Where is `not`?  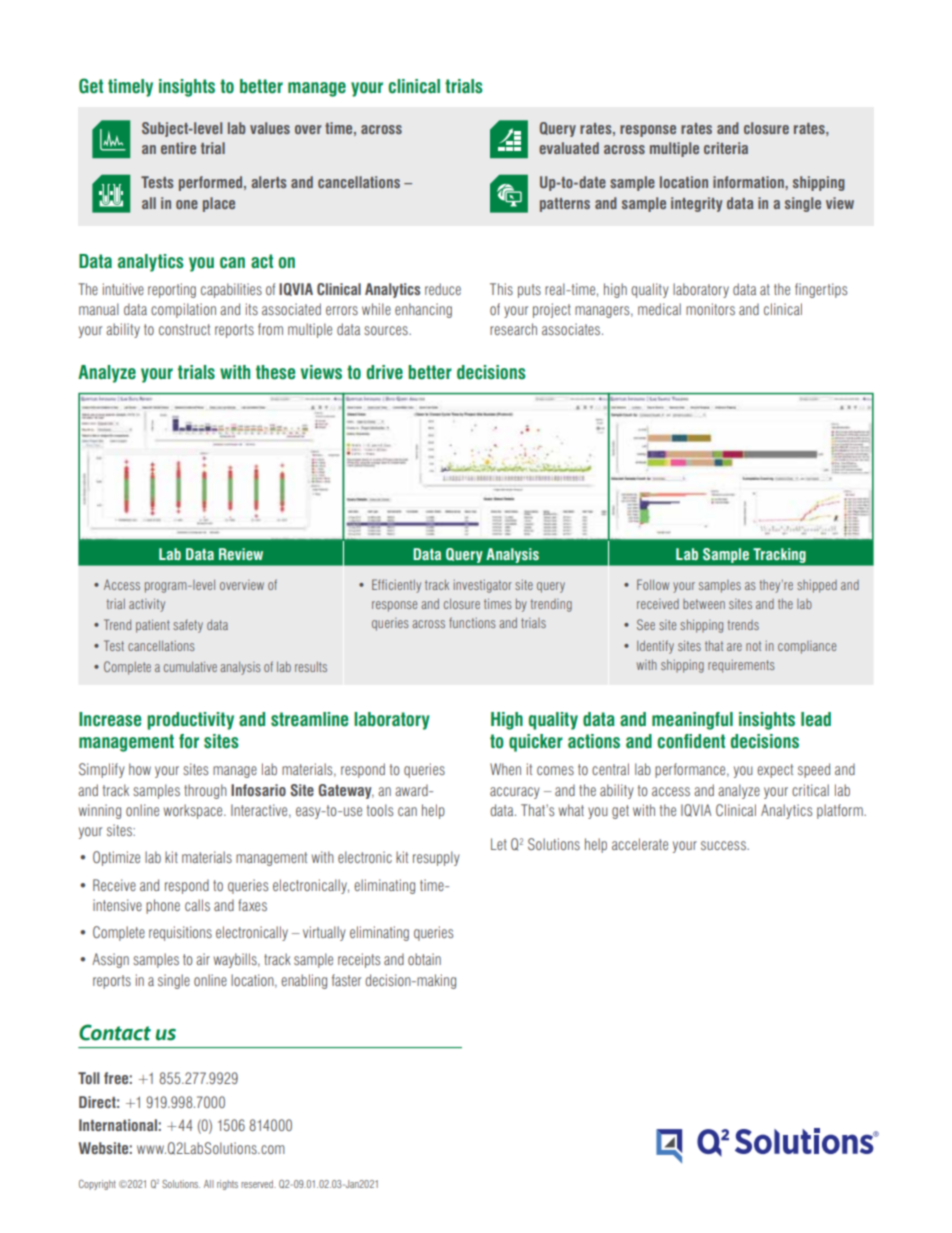 not is located at coordinates (753, 646).
